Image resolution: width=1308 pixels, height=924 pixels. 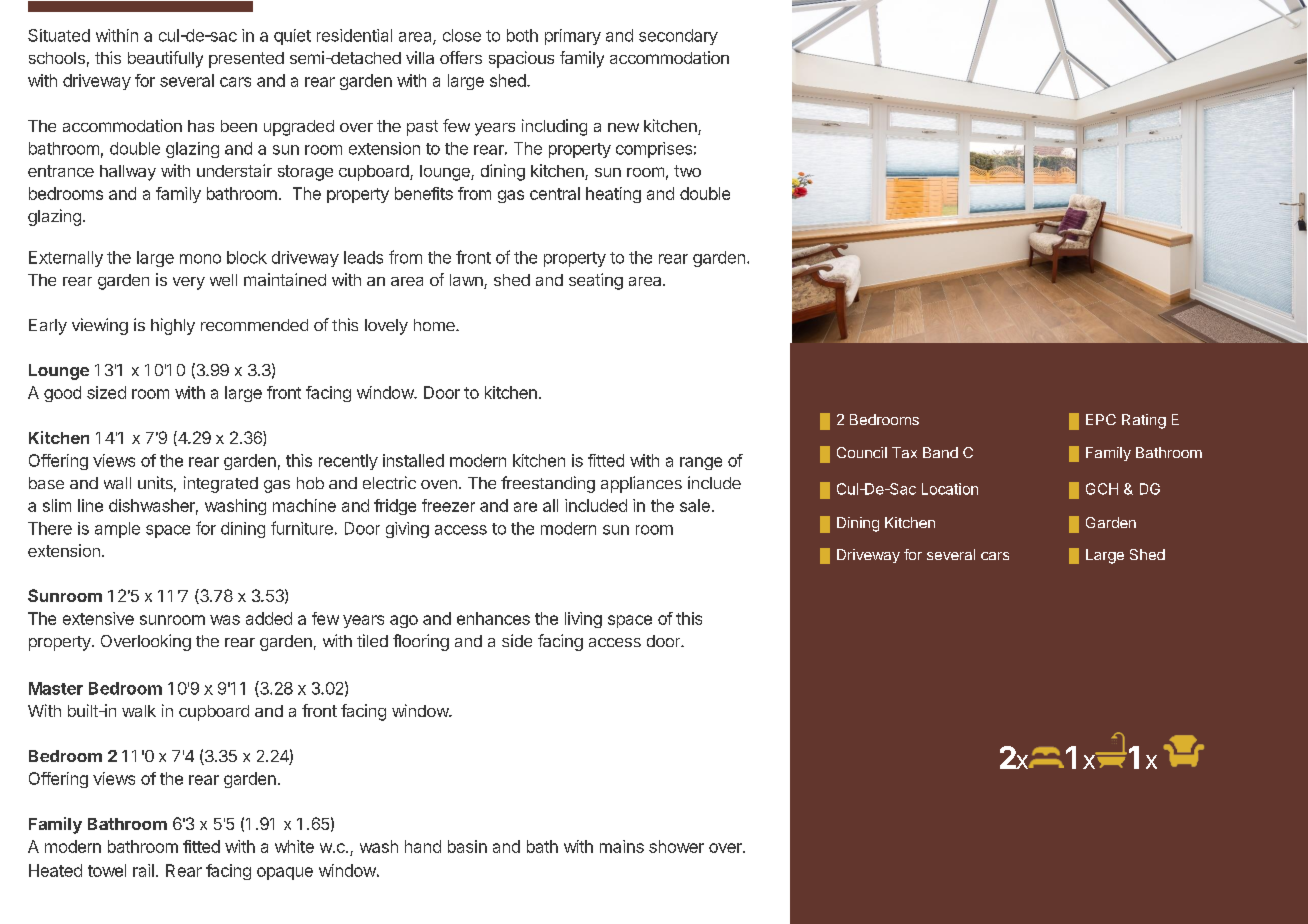 What do you see at coordinates (583, 620) in the screenshot?
I see `living` at bounding box center [583, 620].
